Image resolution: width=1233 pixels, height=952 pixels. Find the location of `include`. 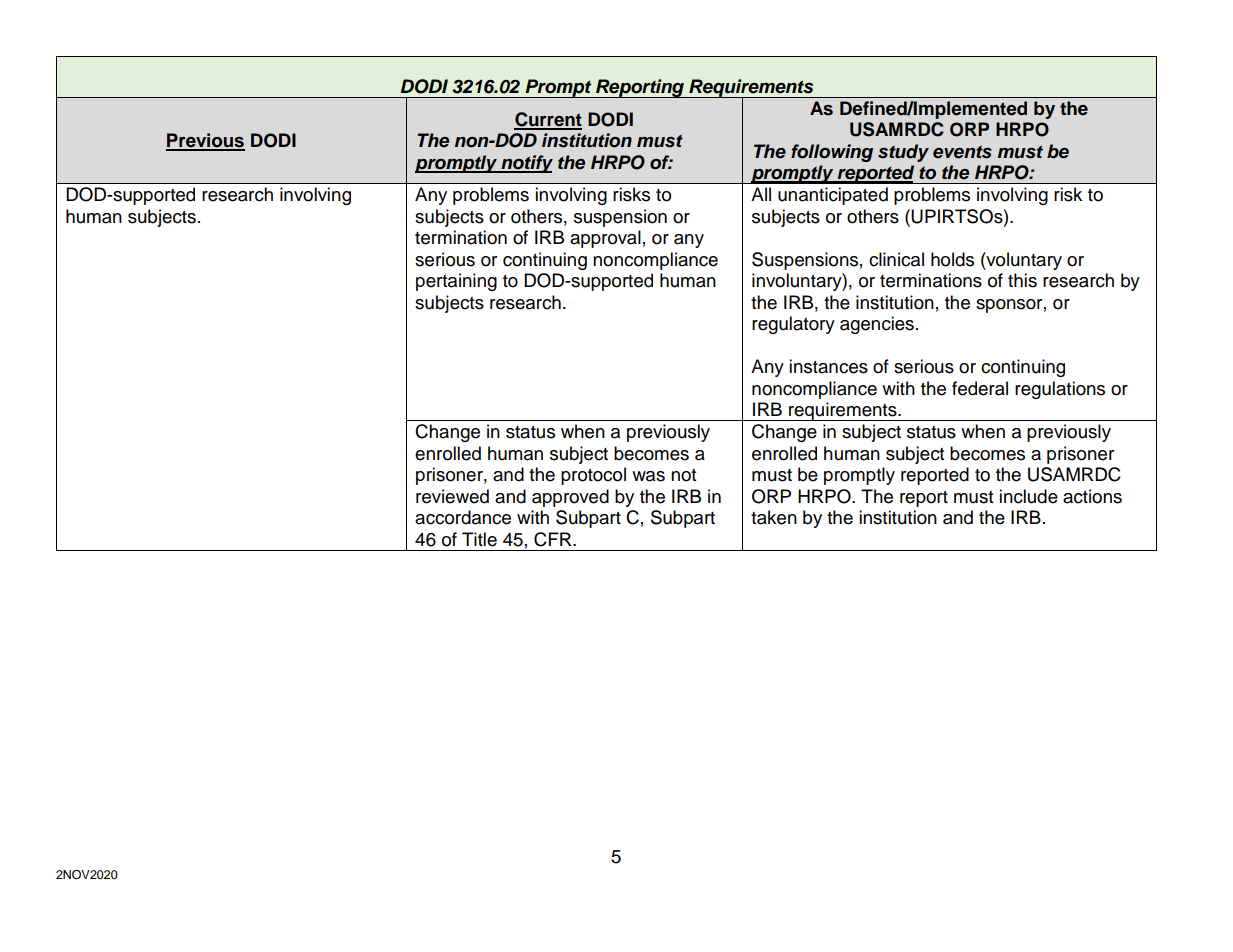

include is located at coordinates (1028, 496).
